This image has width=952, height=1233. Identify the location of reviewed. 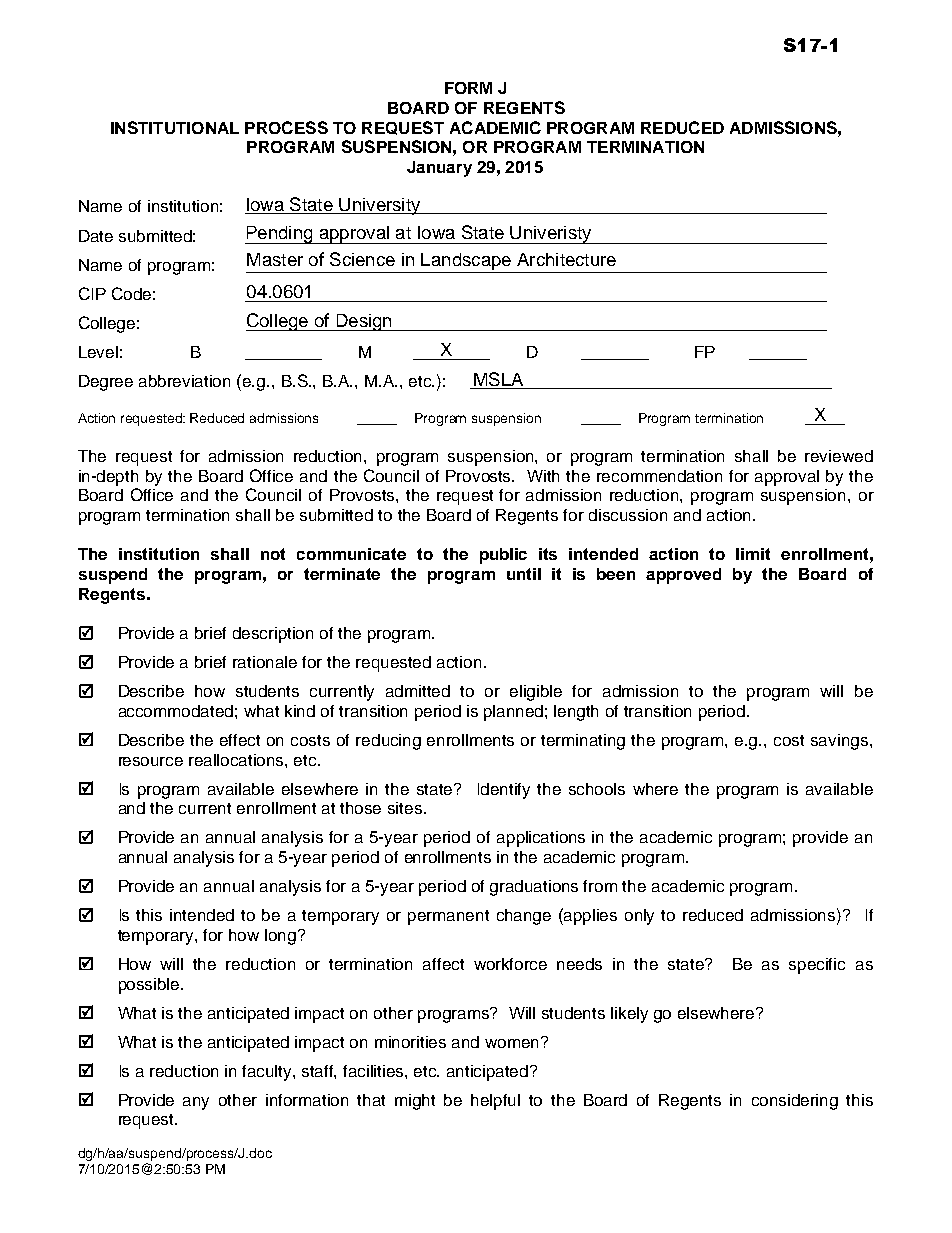
(839, 456).
